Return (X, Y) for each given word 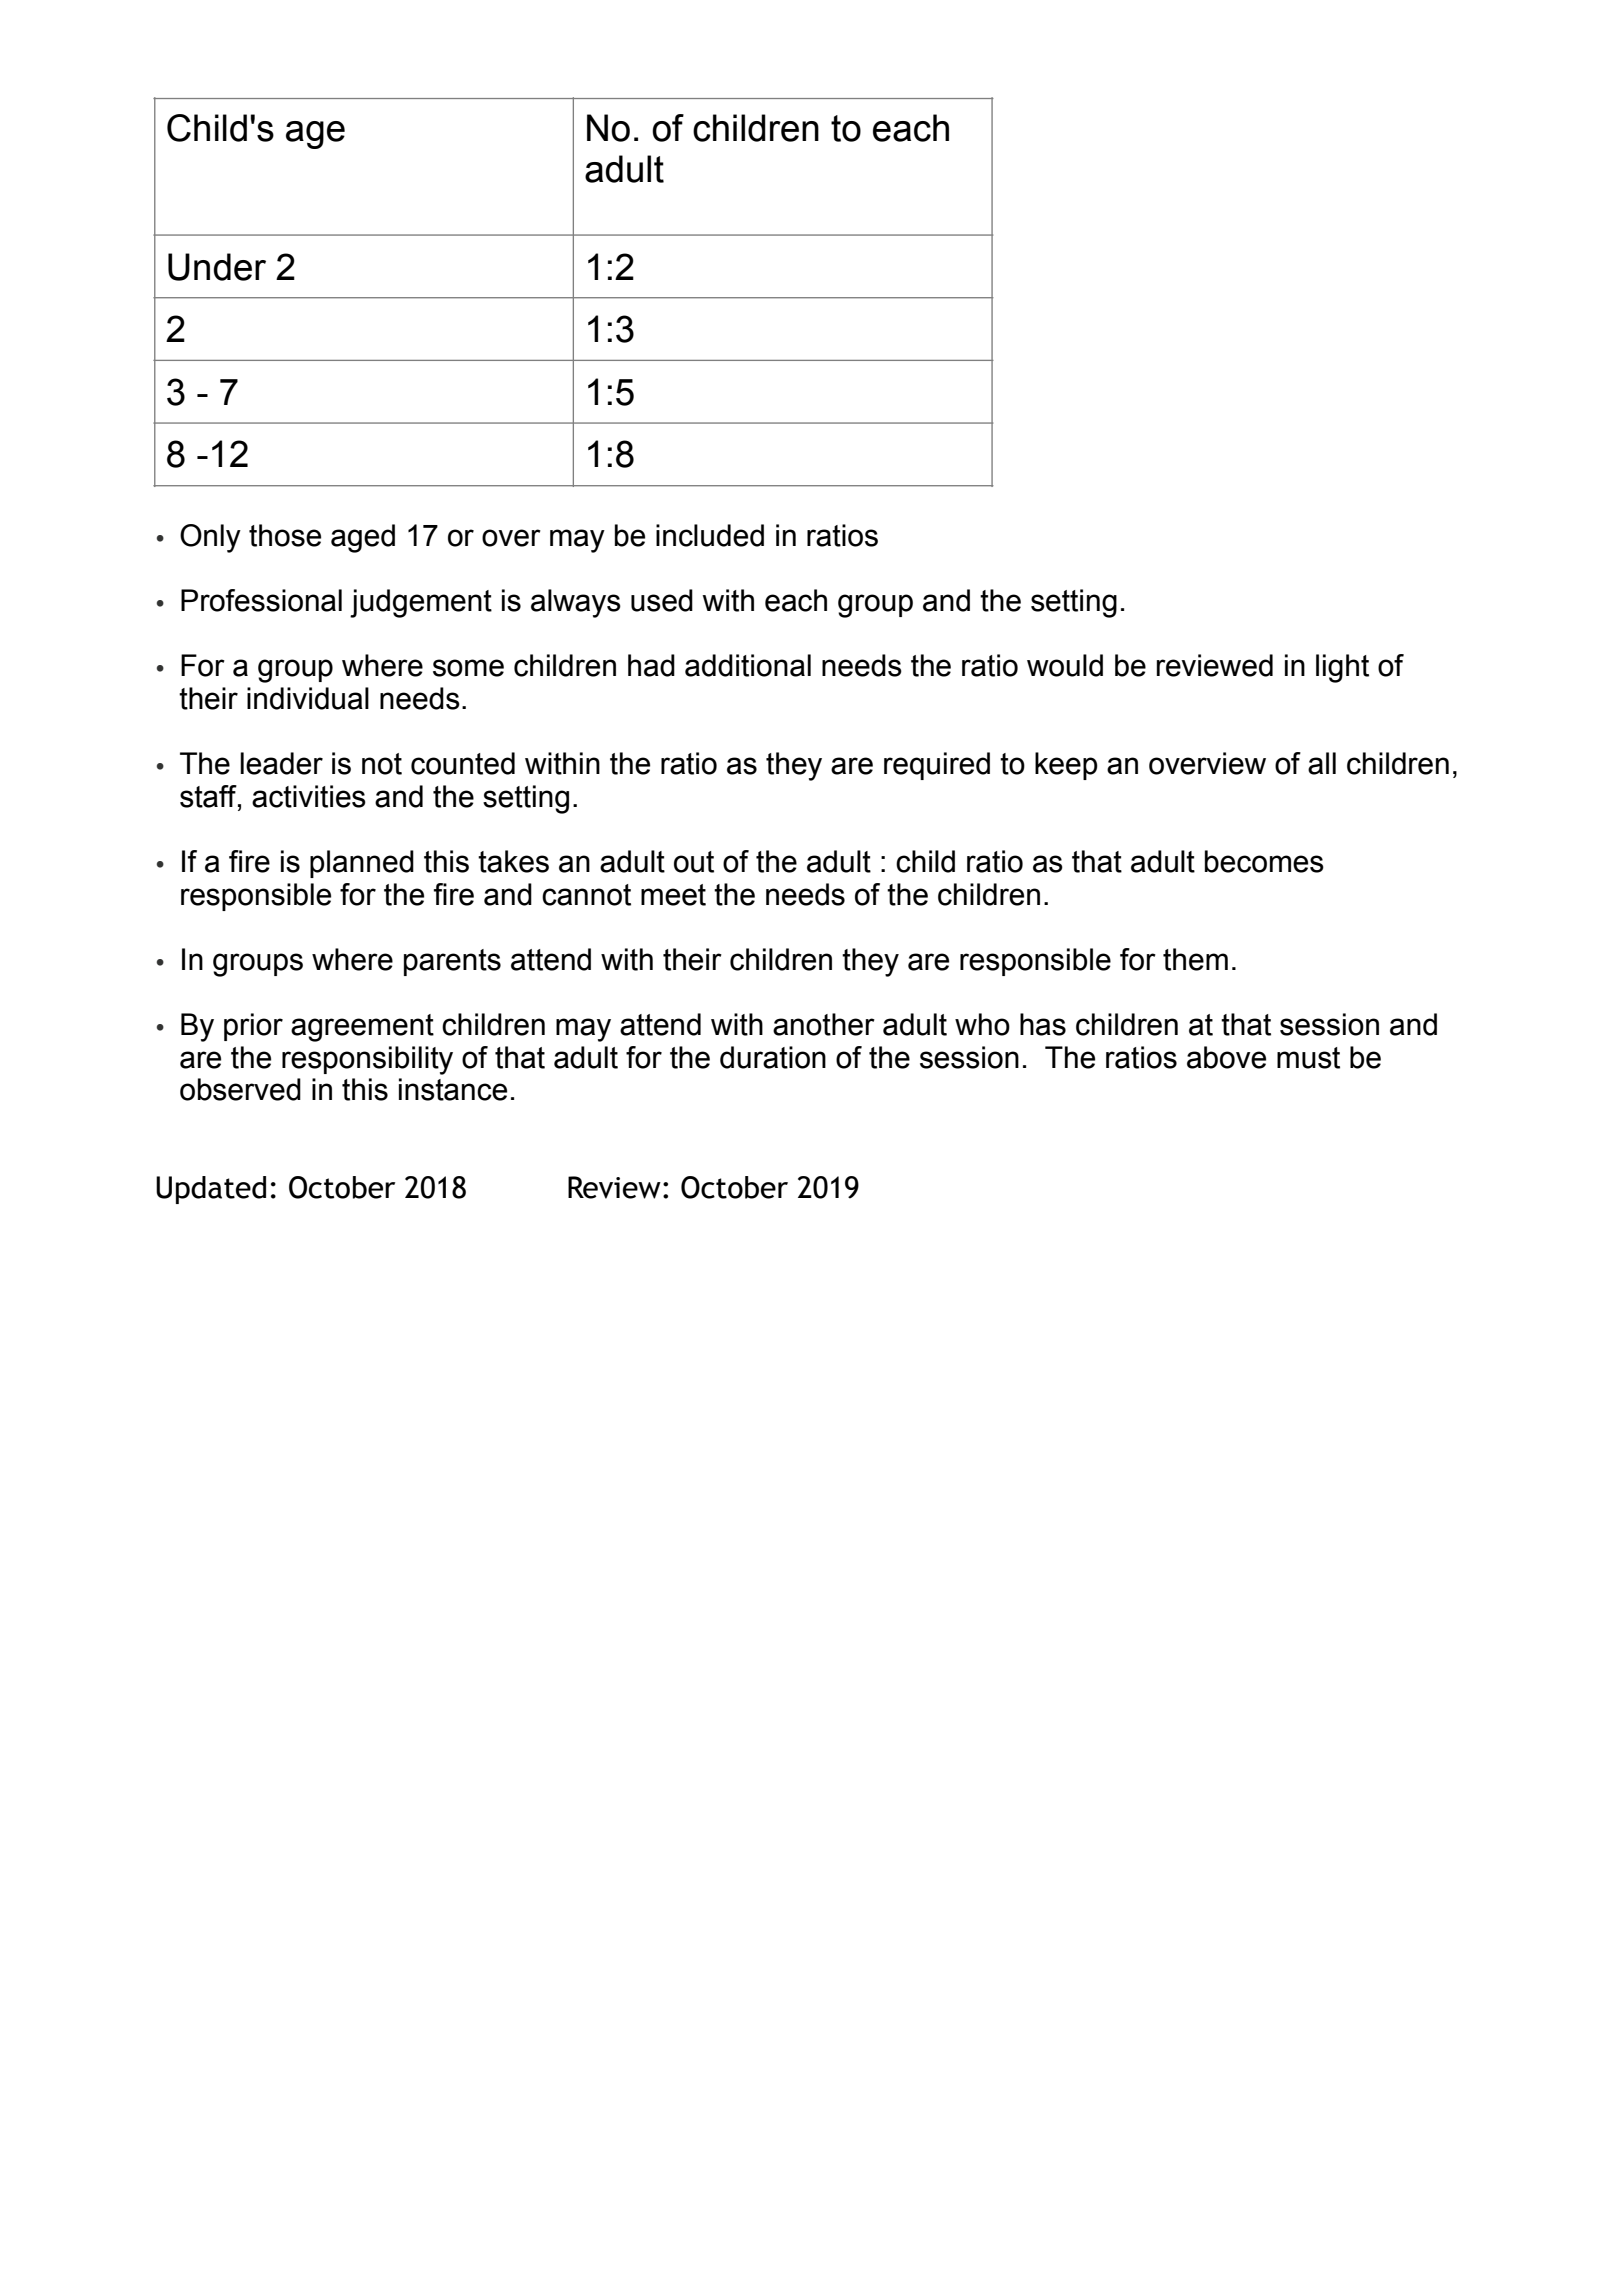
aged (363, 538)
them (1195, 959)
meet (673, 895)
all (1322, 763)
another (824, 1024)
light (1342, 668)
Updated (211, 1190)
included (710, 535)
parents (452, 962)
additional (748, 665)
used (662, 600)
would (1065, 665)
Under (217, 267)
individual (308, 698)
